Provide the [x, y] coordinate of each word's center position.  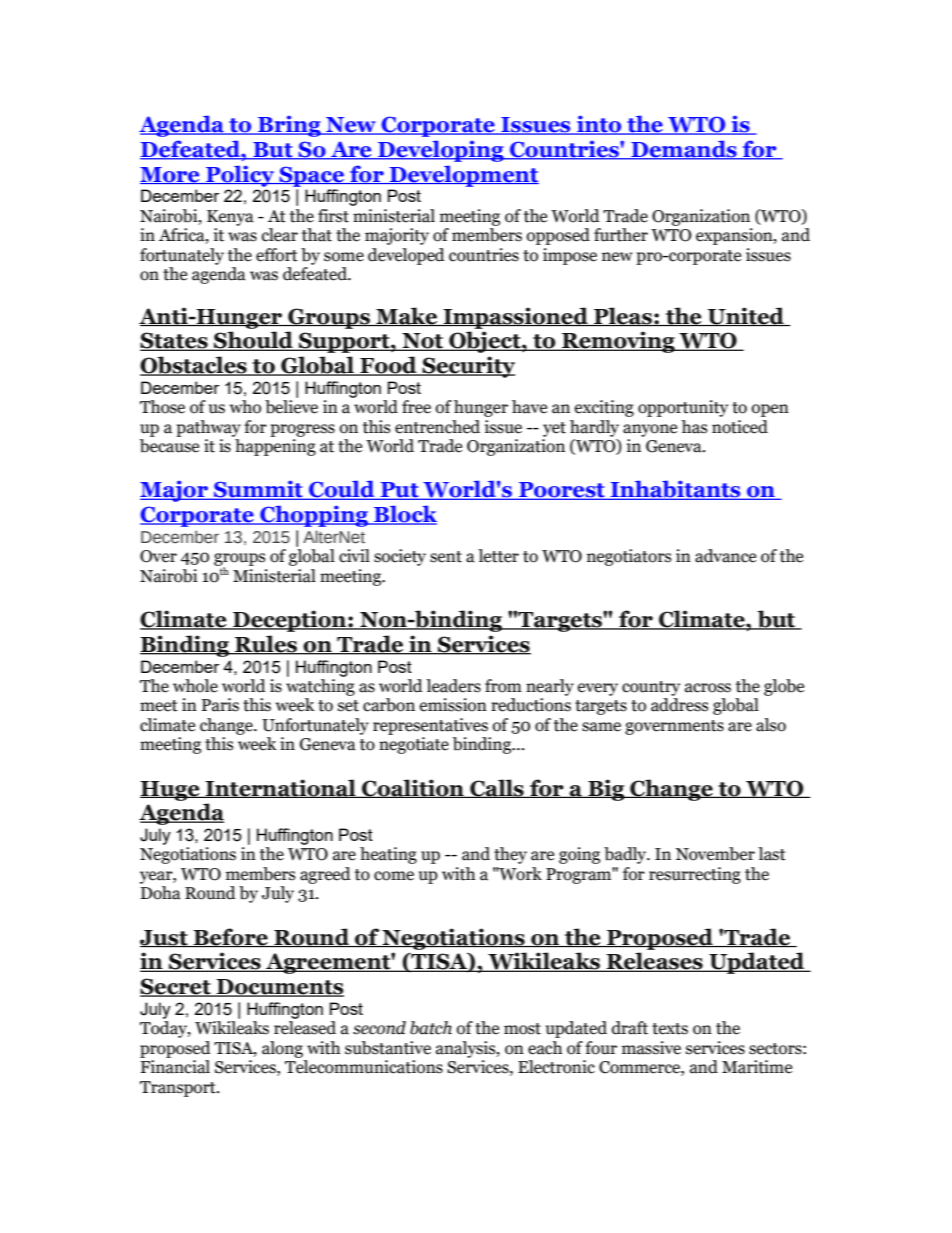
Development [463, 176]
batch [431, 1028]
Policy [240, 176]
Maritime [757, 1067]
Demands [684, 150]
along [282, 1049]
